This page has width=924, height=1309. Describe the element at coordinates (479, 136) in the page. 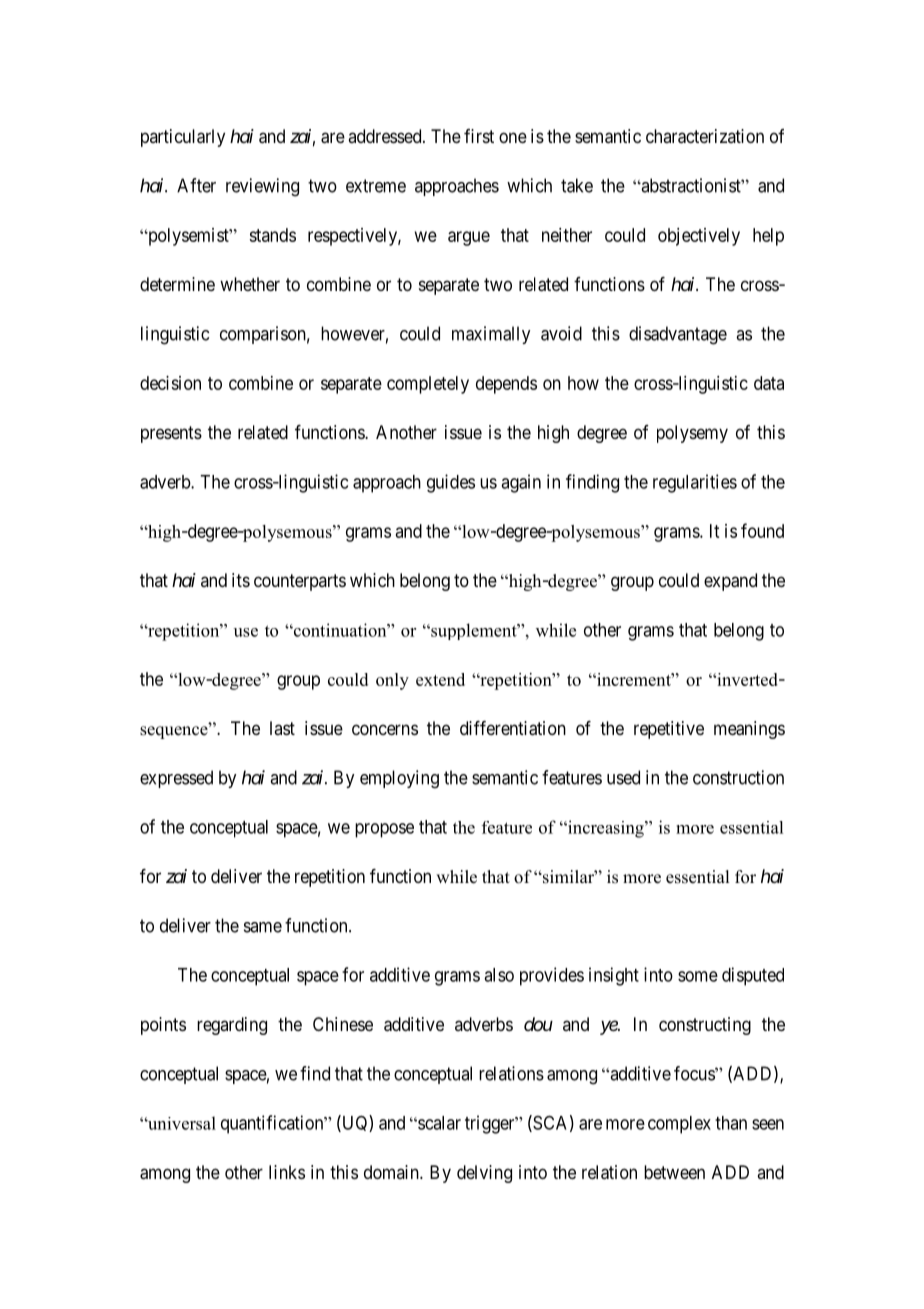

I see `first` at that location.
